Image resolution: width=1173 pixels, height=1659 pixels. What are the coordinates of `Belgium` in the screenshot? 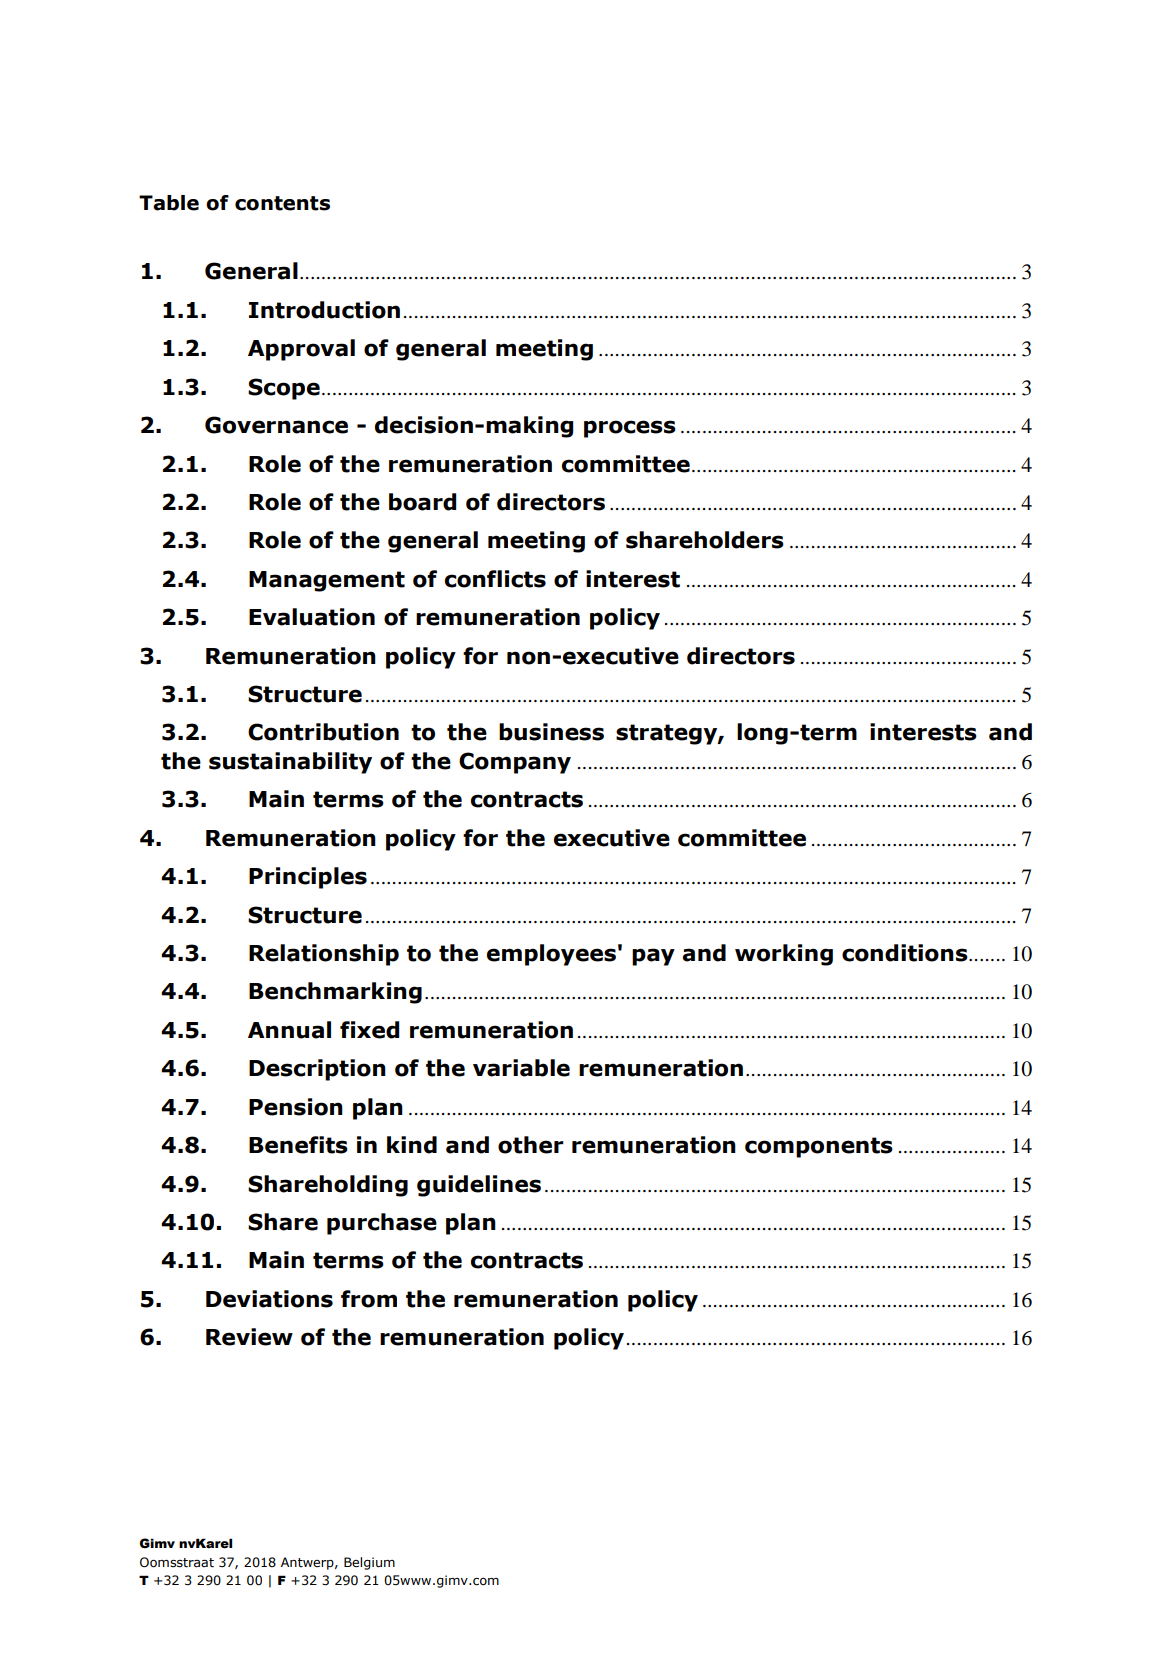 It's located at (369, 1563).
